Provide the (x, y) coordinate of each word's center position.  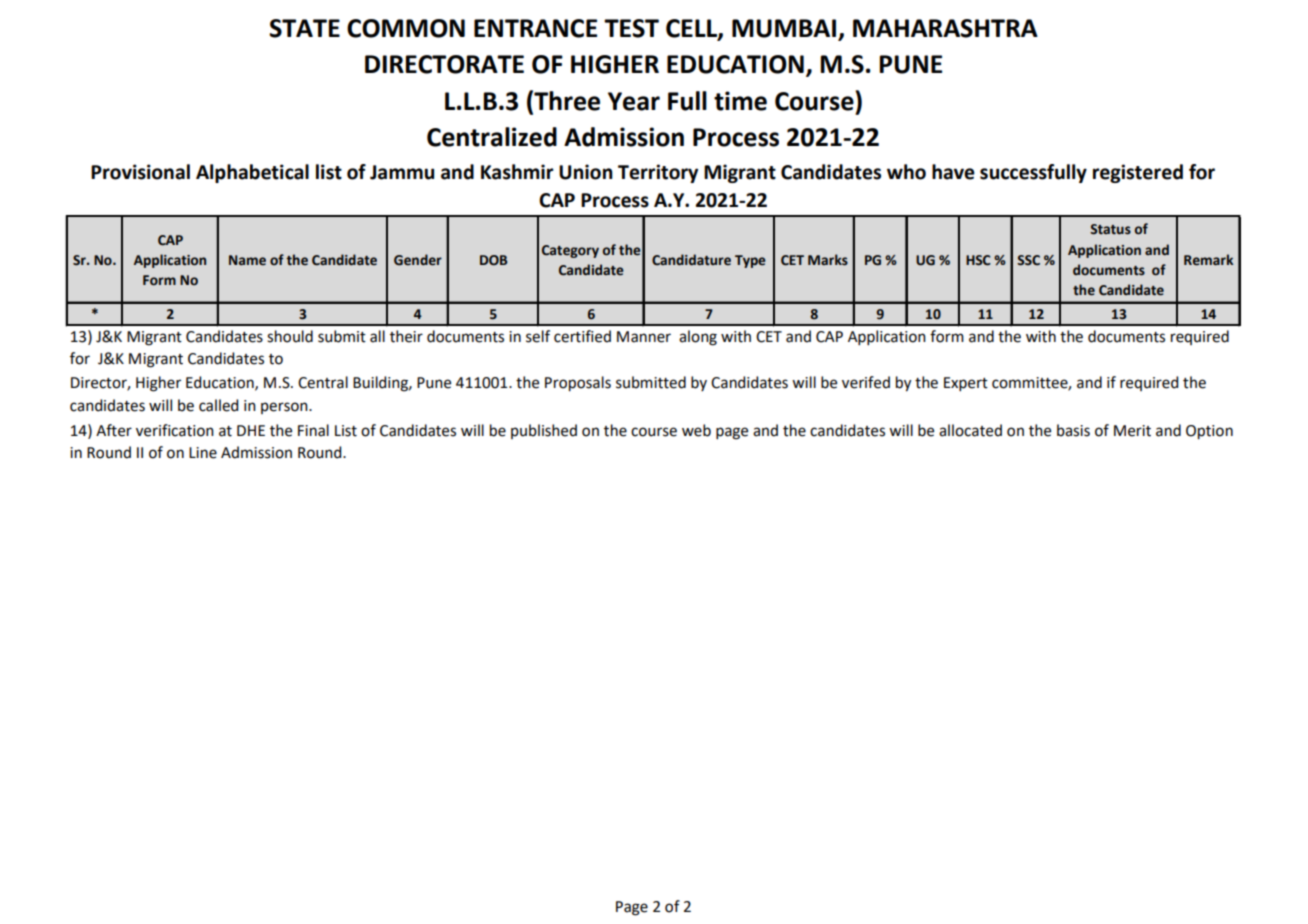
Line (203, 453)
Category (570, 251)
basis (1073, 430)
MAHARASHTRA (945, 28)
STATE (304, 28)
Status (1110, 229)
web (696, 430)
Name (247, 260)
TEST (631, 28)
